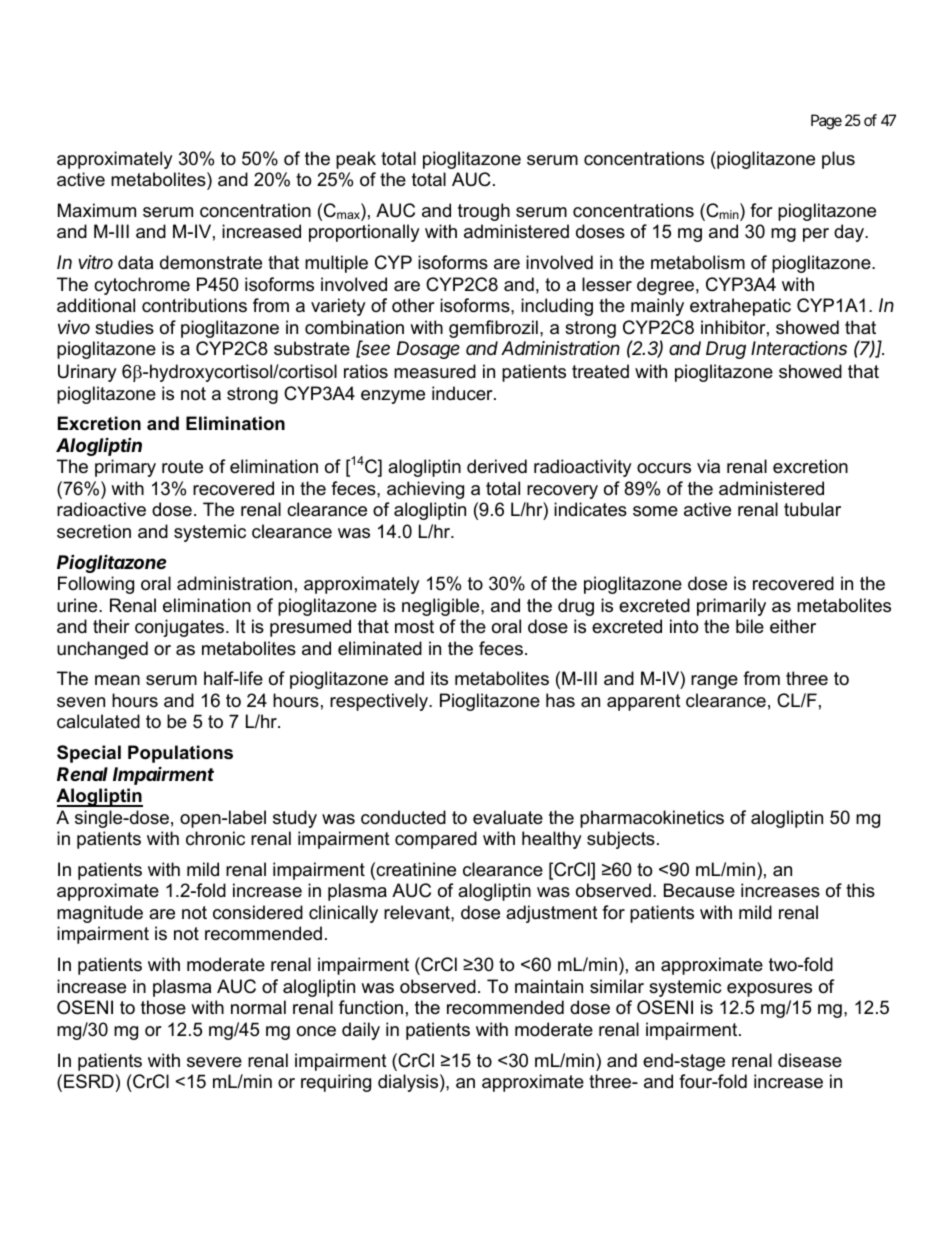 Image resolution: width=952 pixels, height=1233 pixels. What do you see at coordinates (750, 626) in the document?
I see `bile` at bounding box center [750, 626].
